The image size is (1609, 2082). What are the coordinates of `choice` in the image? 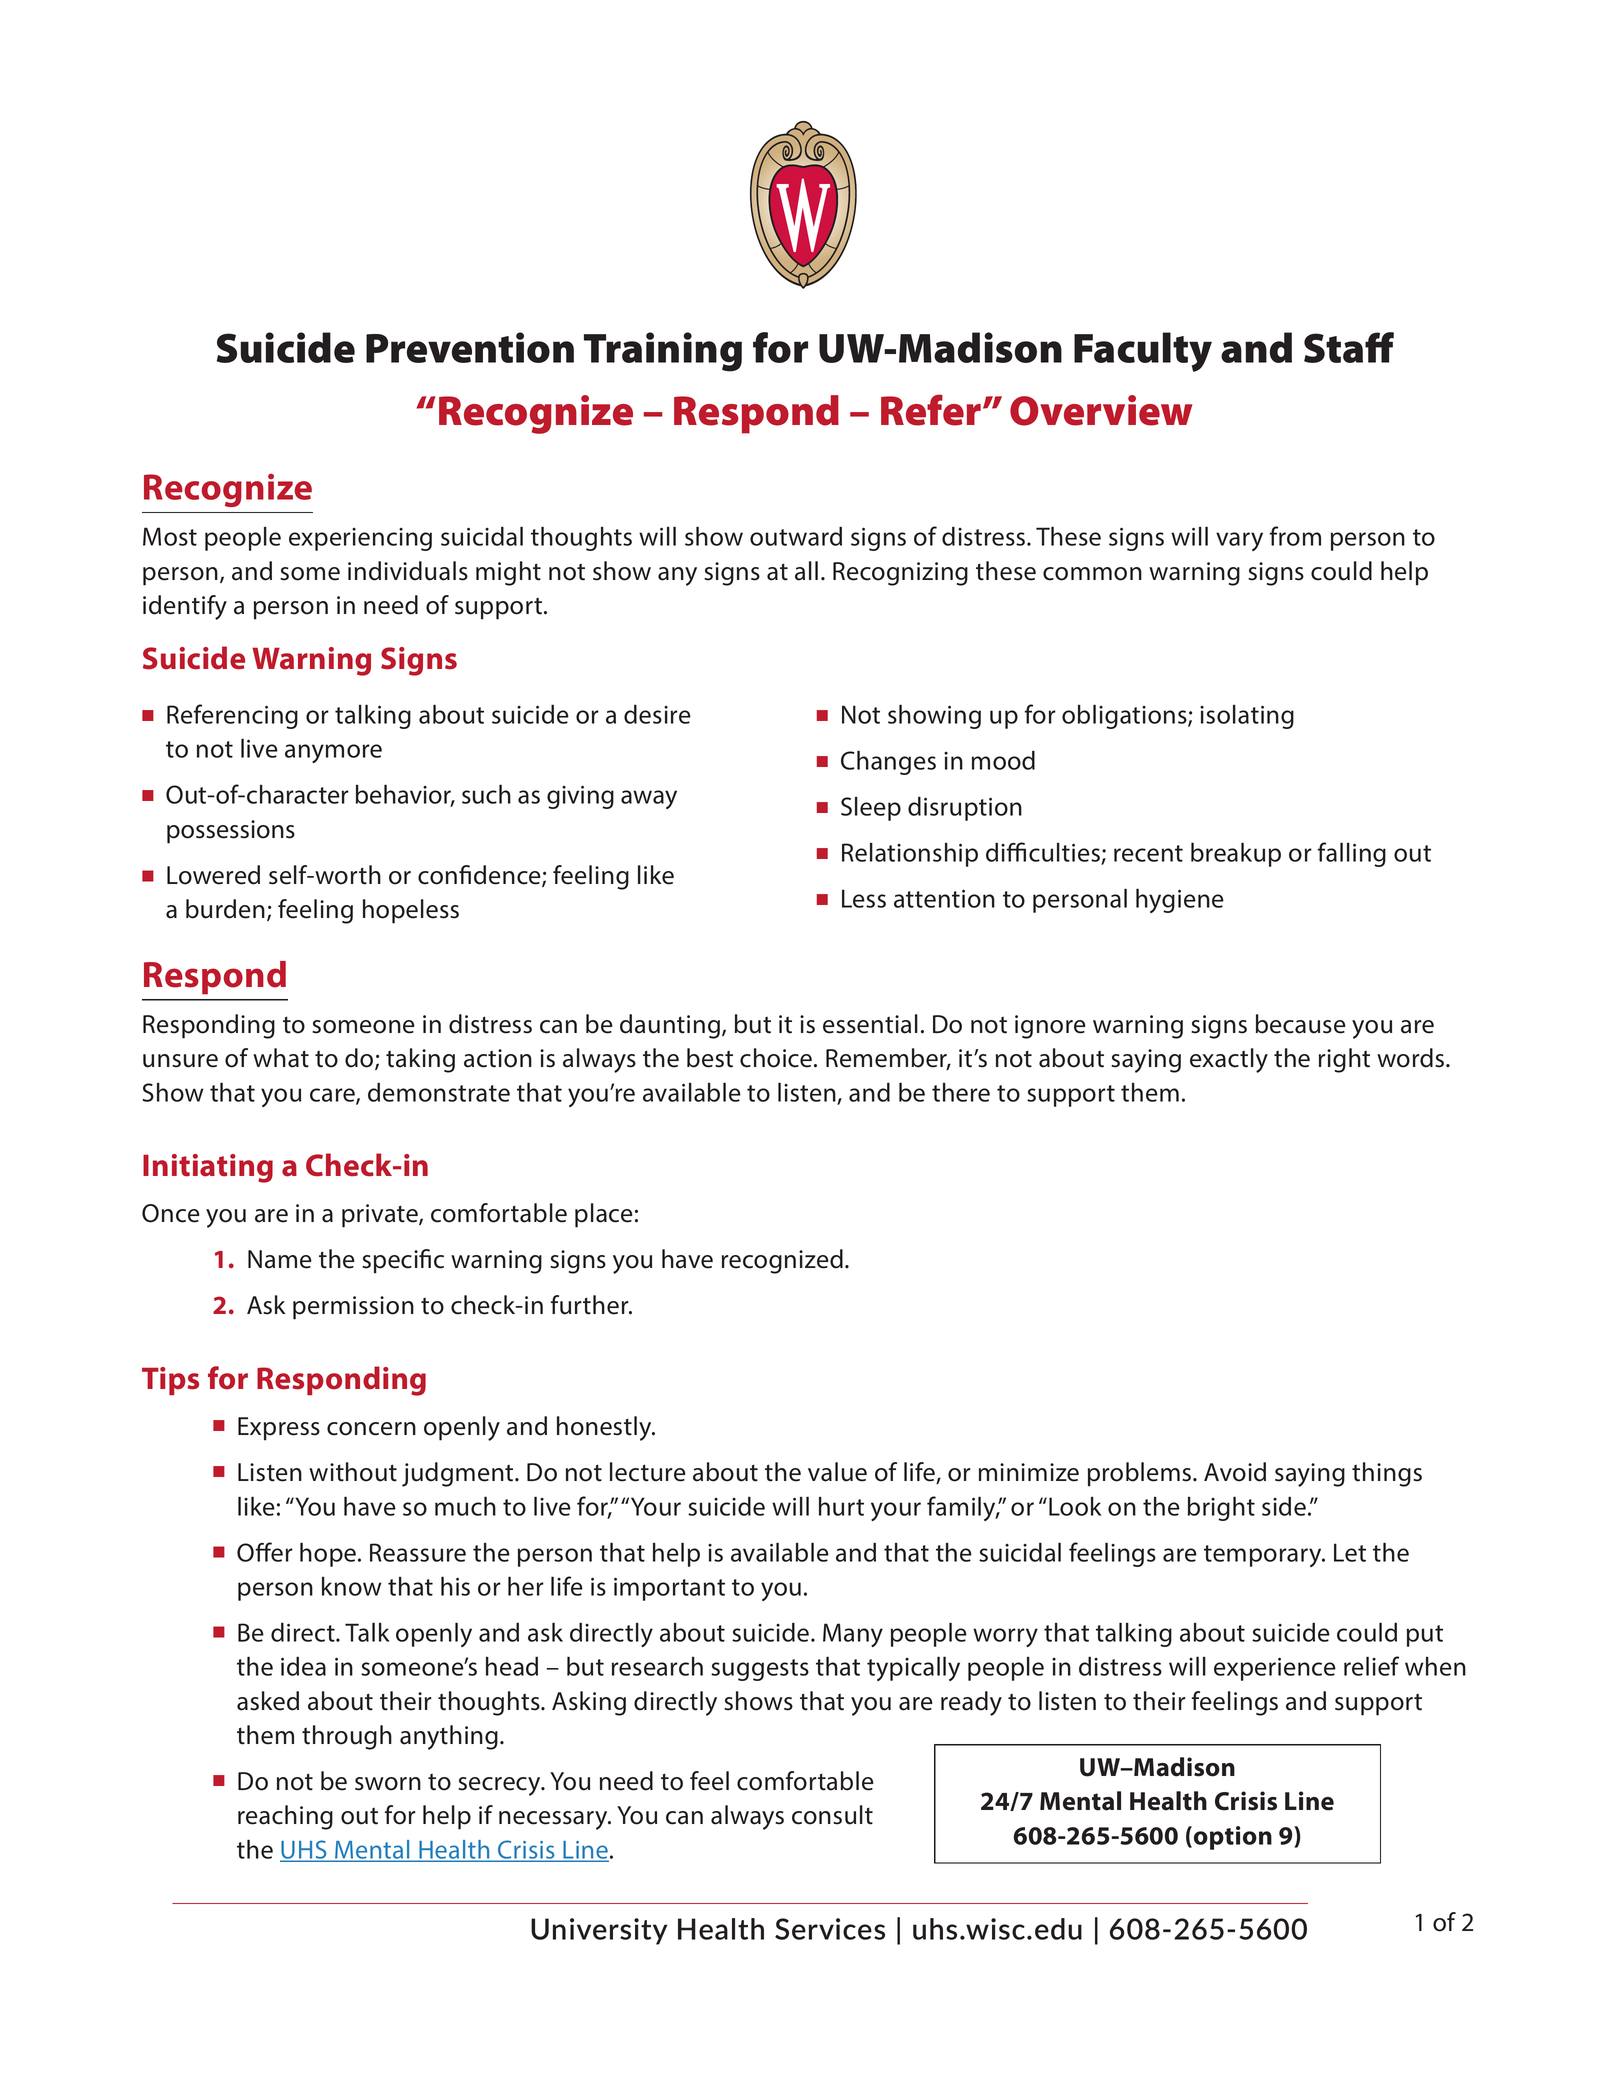 It's located at (777, 1058).
